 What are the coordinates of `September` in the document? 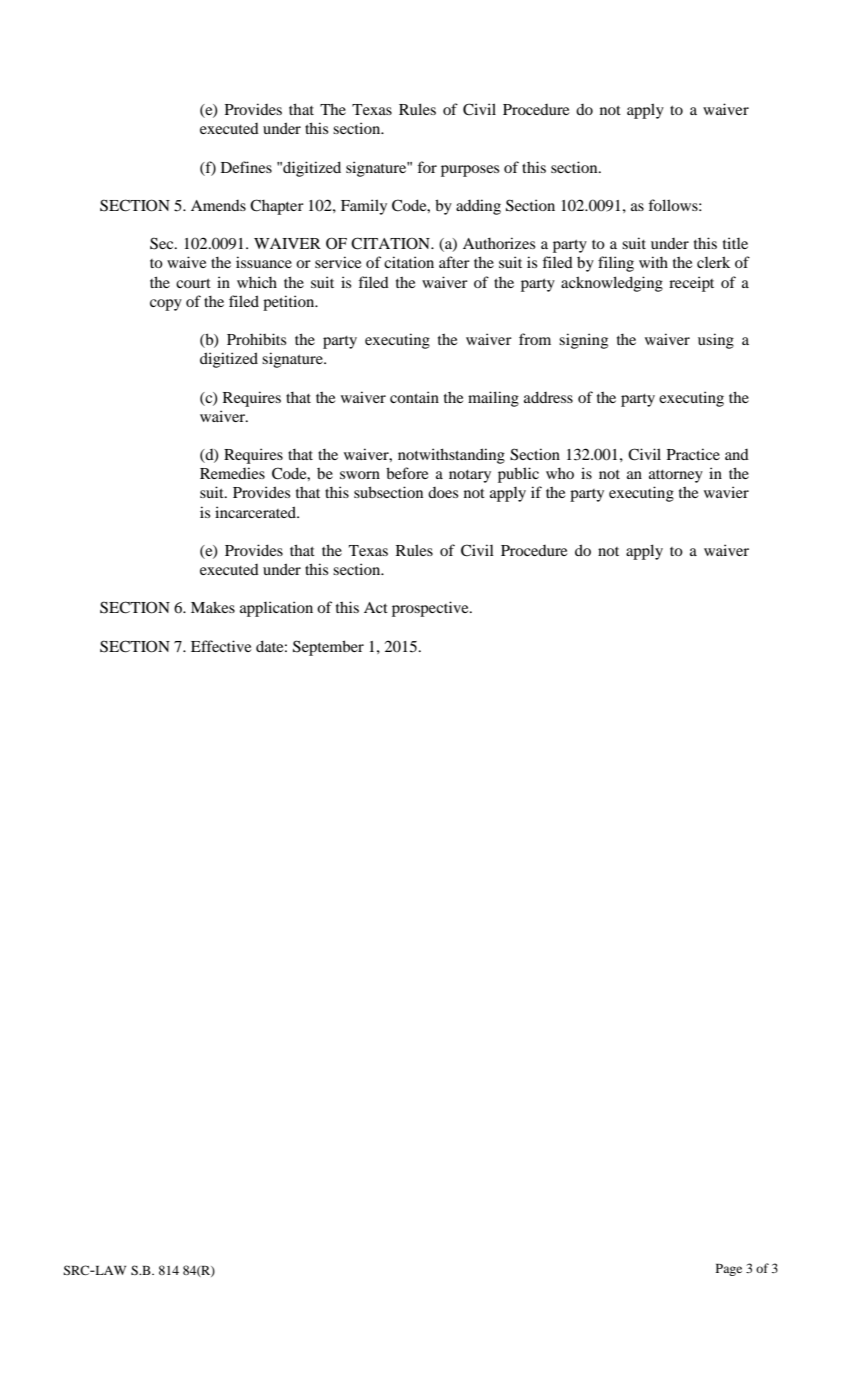 It's located at (328, 648).
